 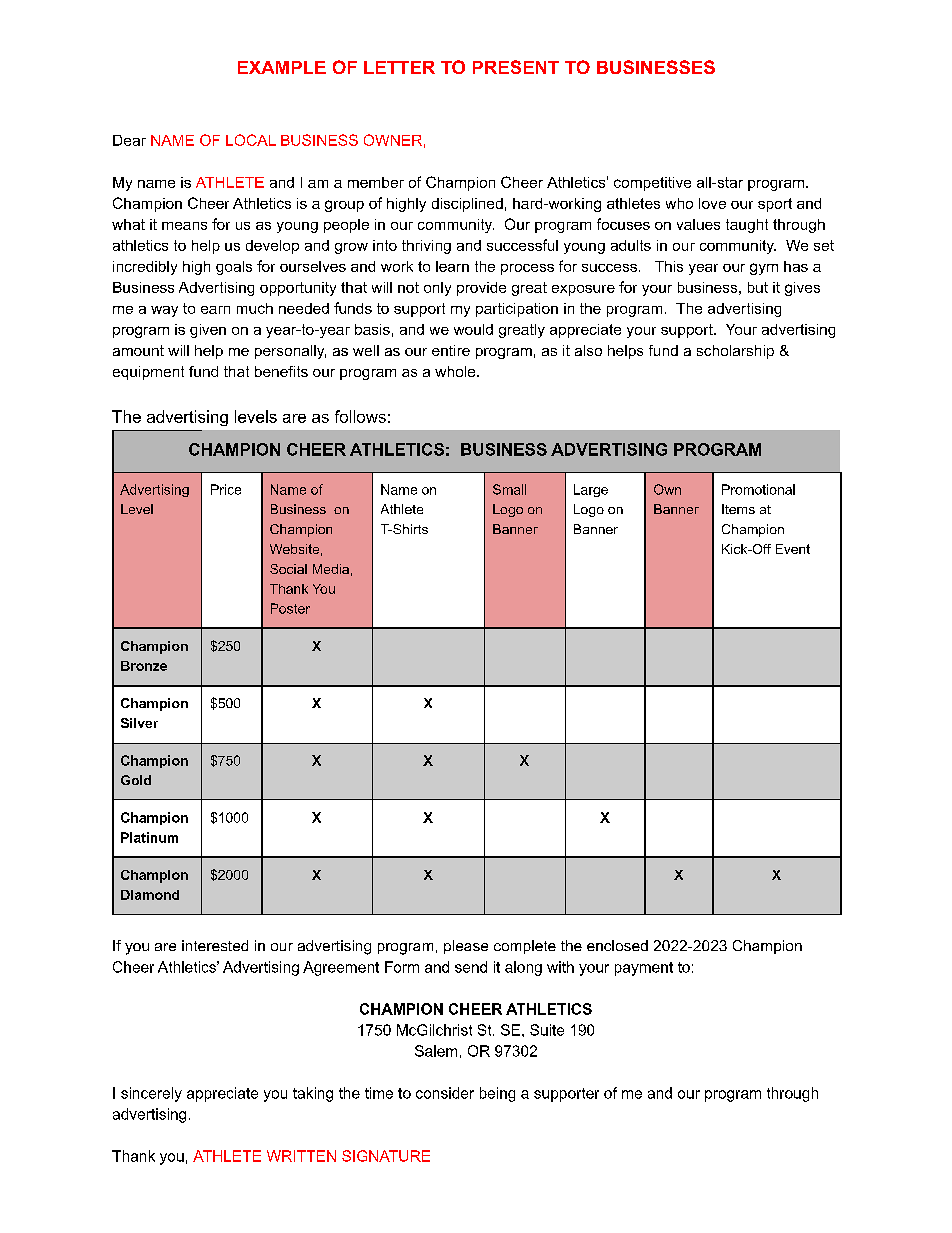 I want to click on please, so click(x=466, y=947).
